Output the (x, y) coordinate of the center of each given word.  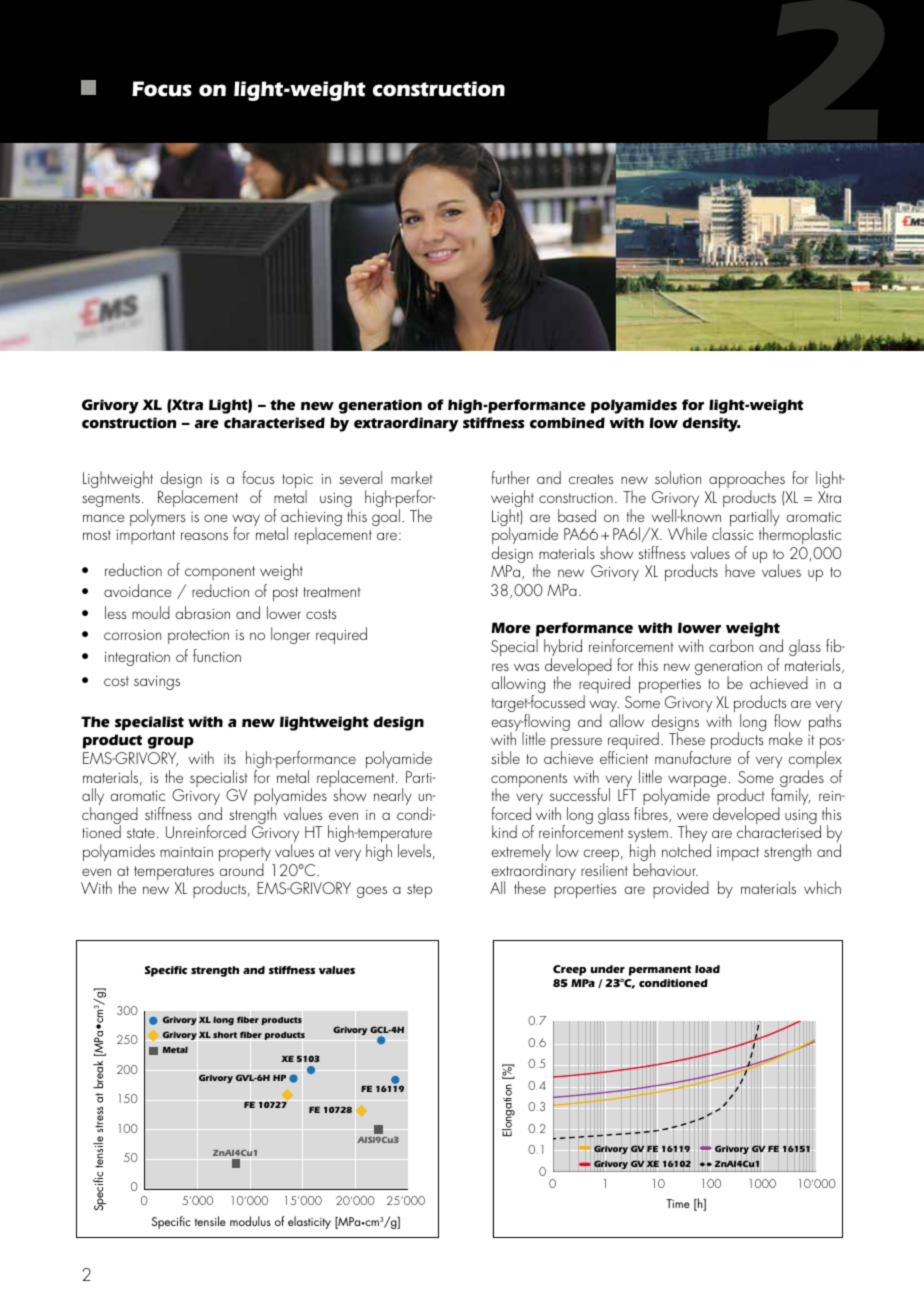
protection (198, 637)
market (412, 477)
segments (111, 500)
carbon (731, 645)
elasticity (309, 1222)
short (225, 1035)
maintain (186, 852)
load (707, 969)
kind (504, 831)
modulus (250, 1221)
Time (678, 1203)
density (711, 424)
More (511, 628)
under (608, 969)
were (692, 816)
